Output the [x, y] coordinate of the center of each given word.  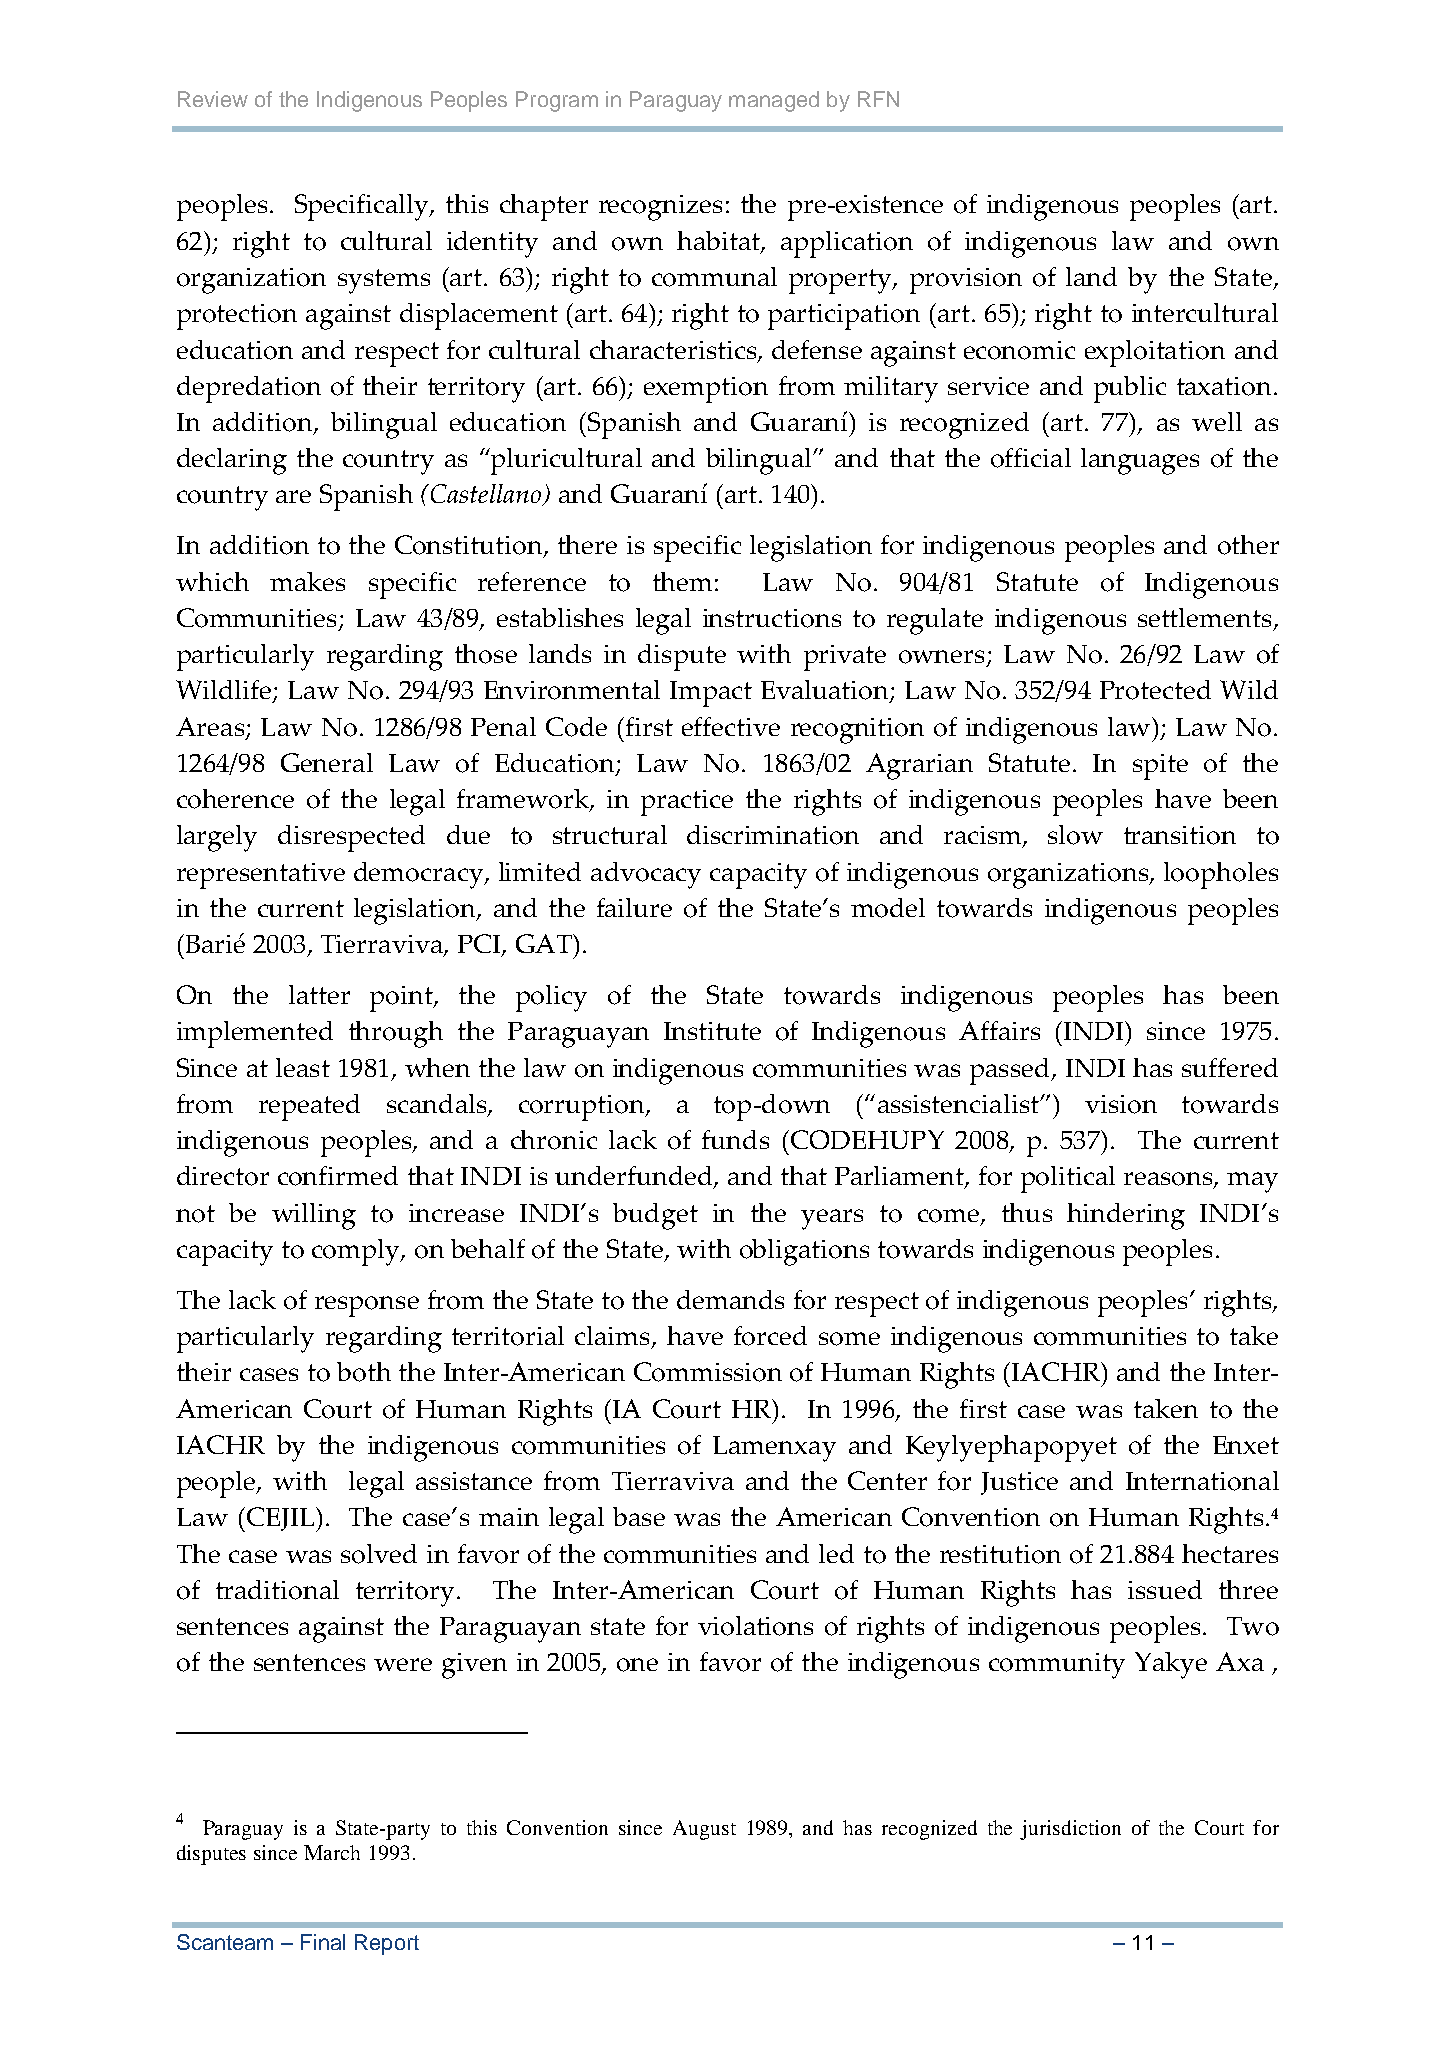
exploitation [1155, 353]
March [332, 1852]
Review [213, 99]
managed [774, 101]
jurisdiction [1070, 1830]
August [704, 1830]
